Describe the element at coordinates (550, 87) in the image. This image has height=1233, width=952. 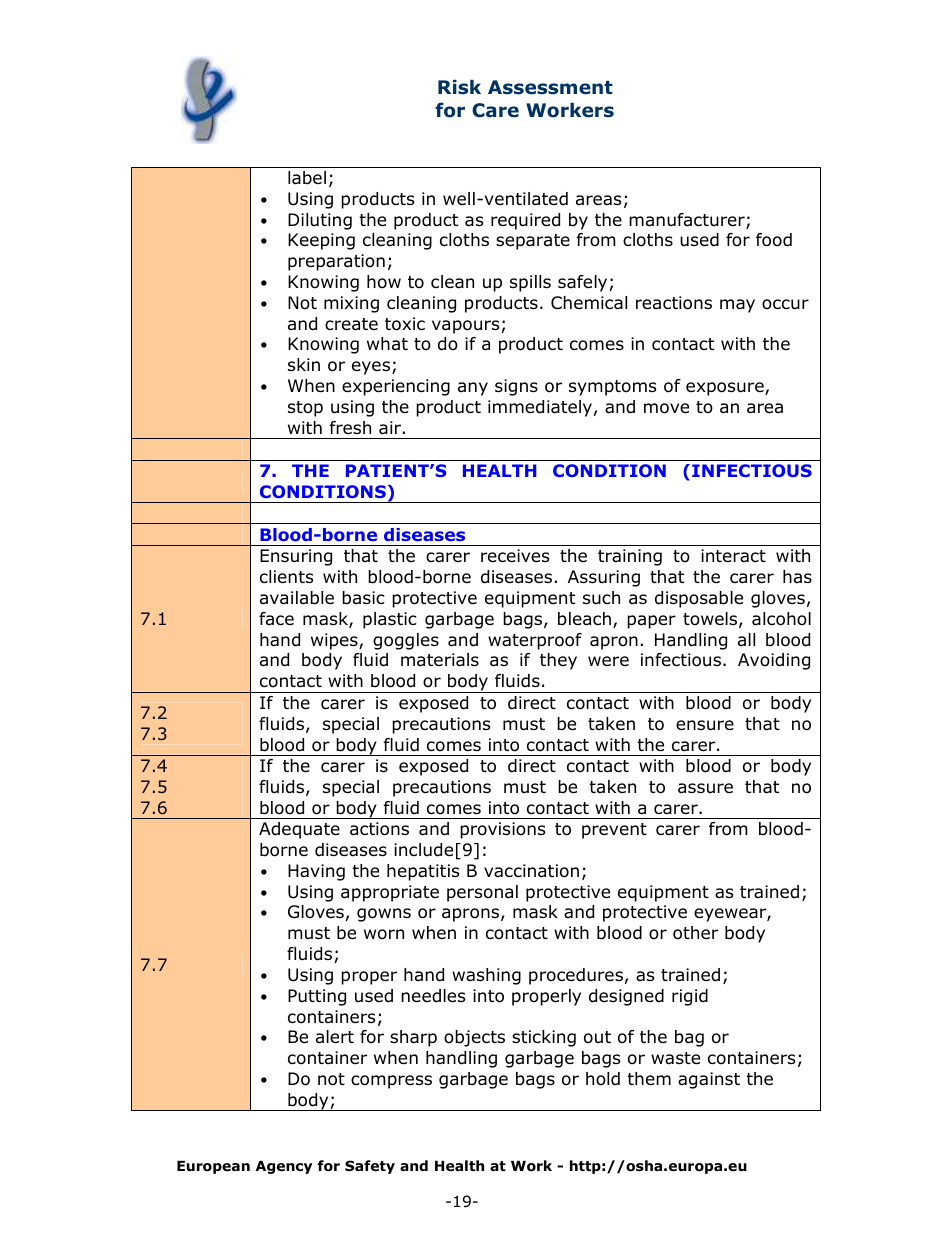
I see `Assessment` at that location.
